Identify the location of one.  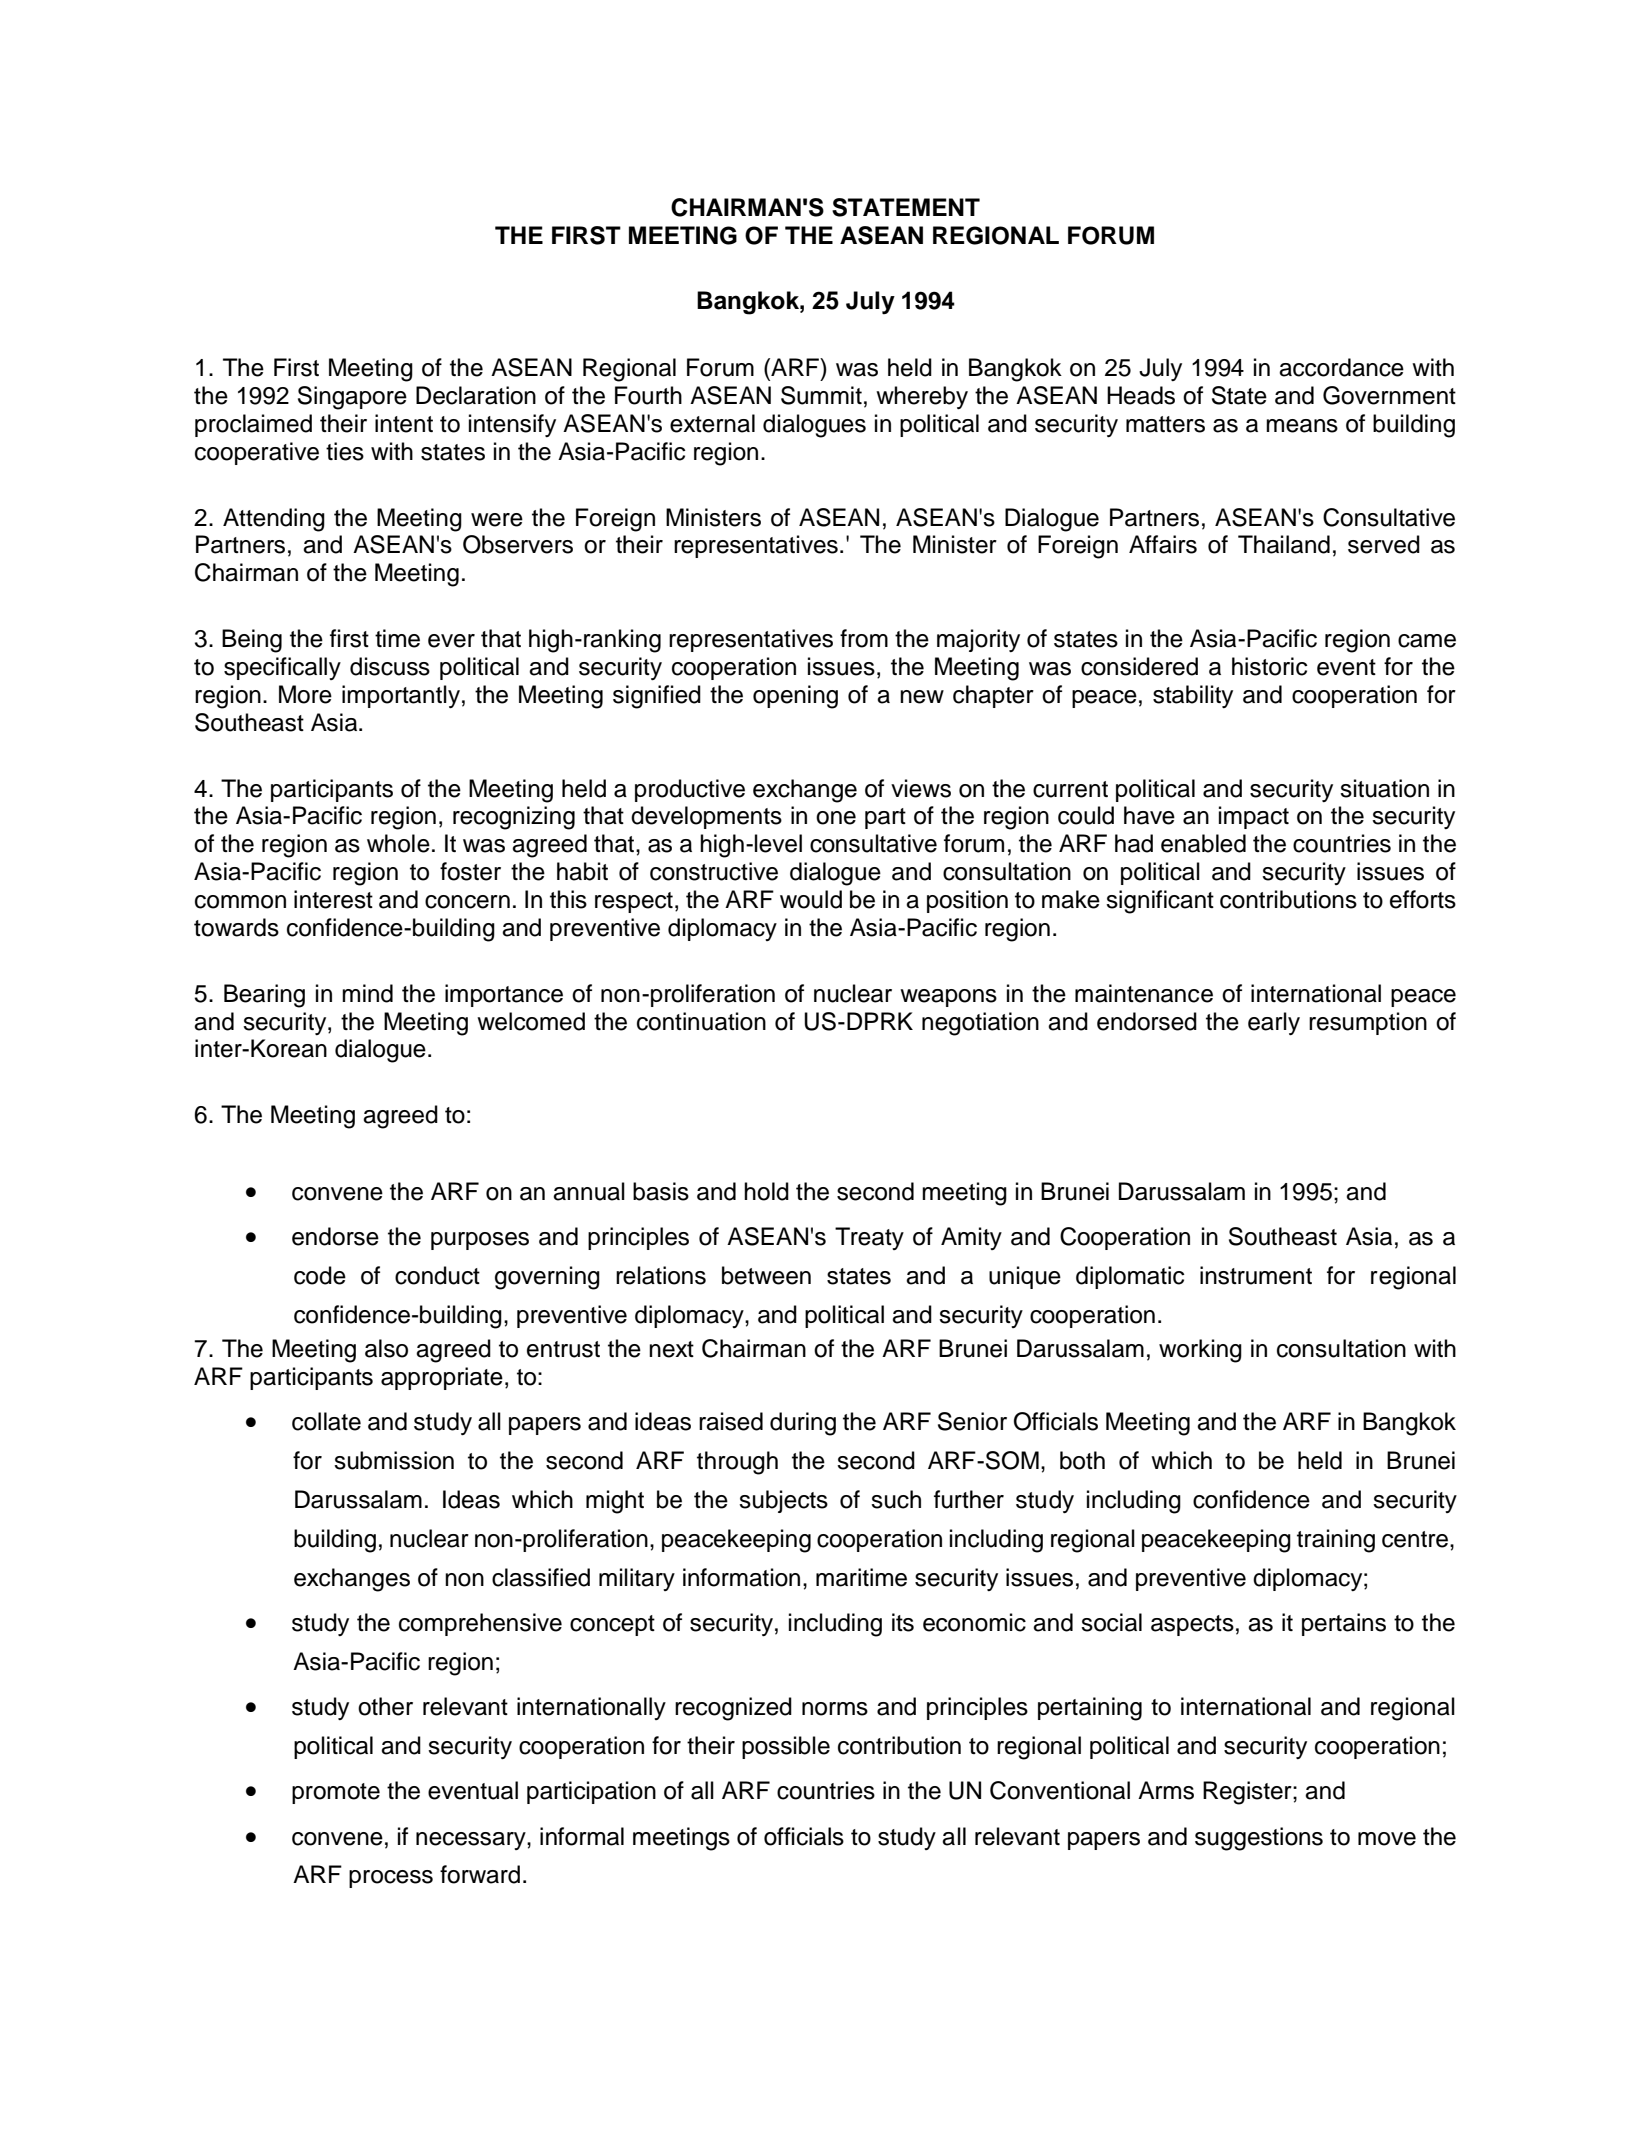
(836, 818).
